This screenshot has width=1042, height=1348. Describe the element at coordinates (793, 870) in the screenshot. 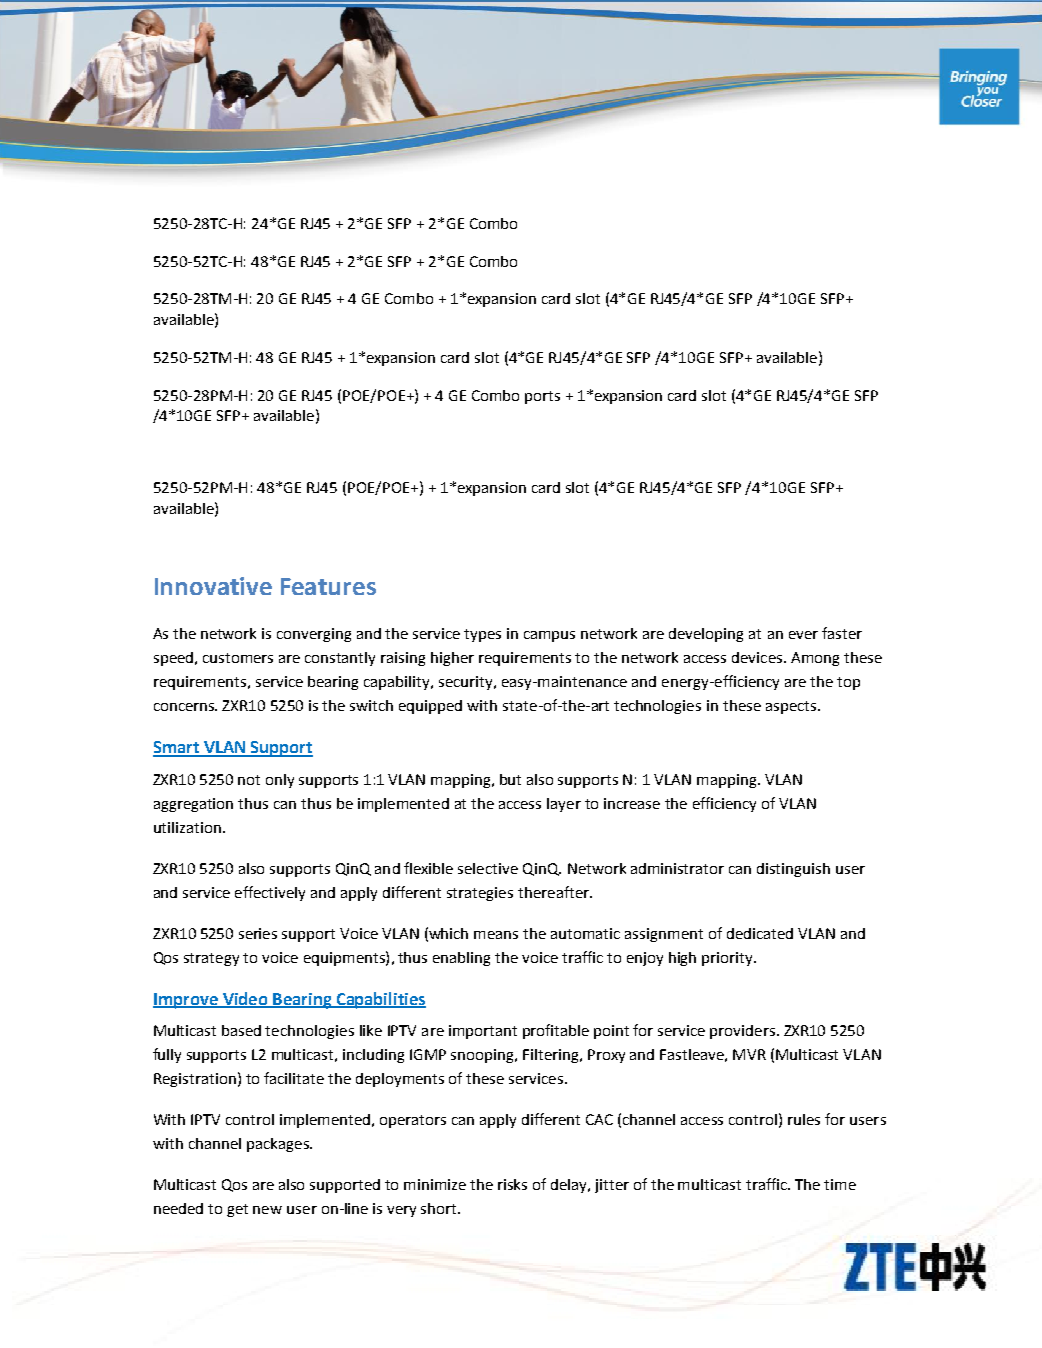

I see `distinguish` at that location.
